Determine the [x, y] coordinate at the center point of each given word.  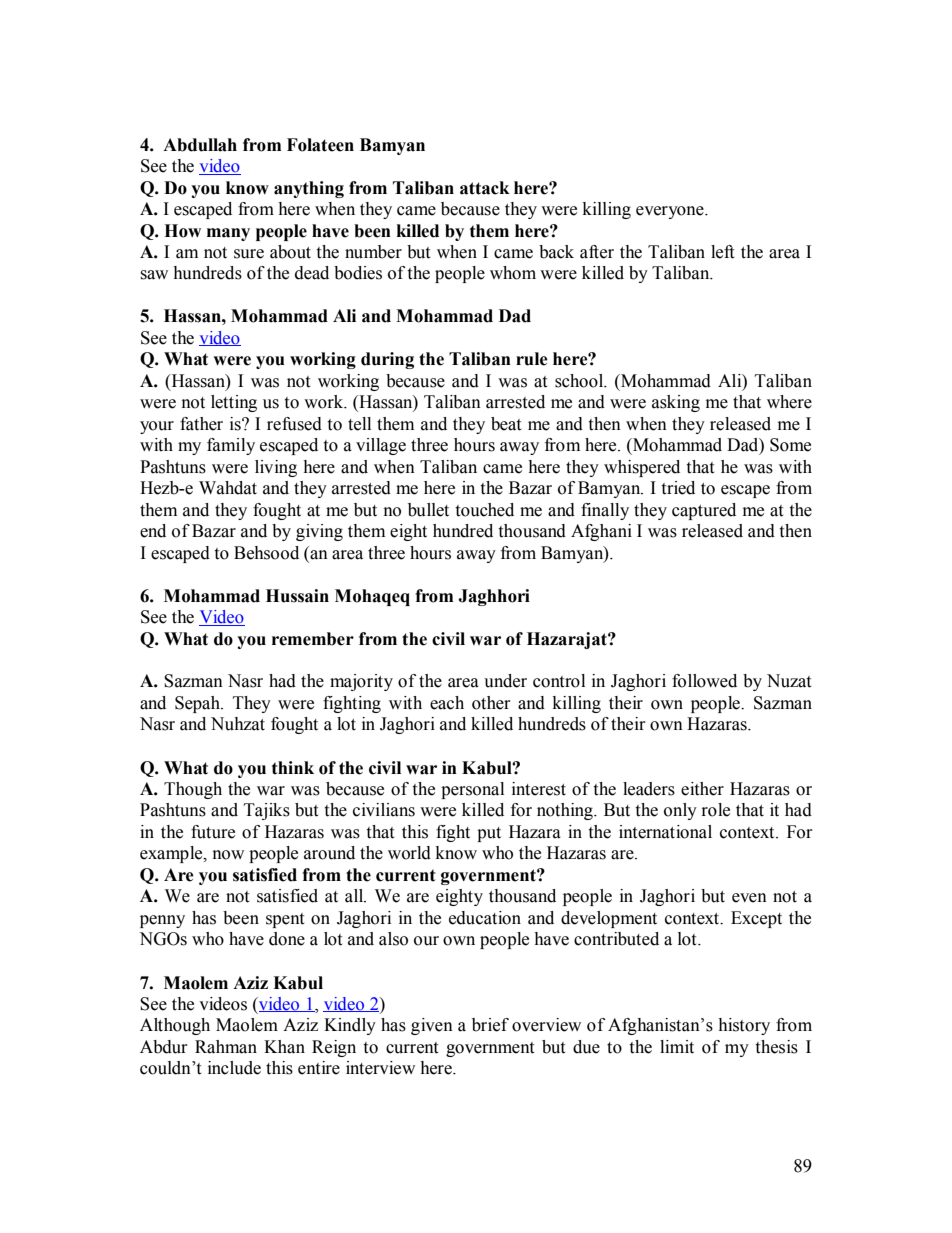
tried [678, 488]
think [293, 768]
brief [490, 1025]
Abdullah [200, 145]
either [702, 789]
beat [506, 424]
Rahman [226, 1047]
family [231, 446]
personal [472, 790]
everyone [671, 212]
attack [485, 188]
